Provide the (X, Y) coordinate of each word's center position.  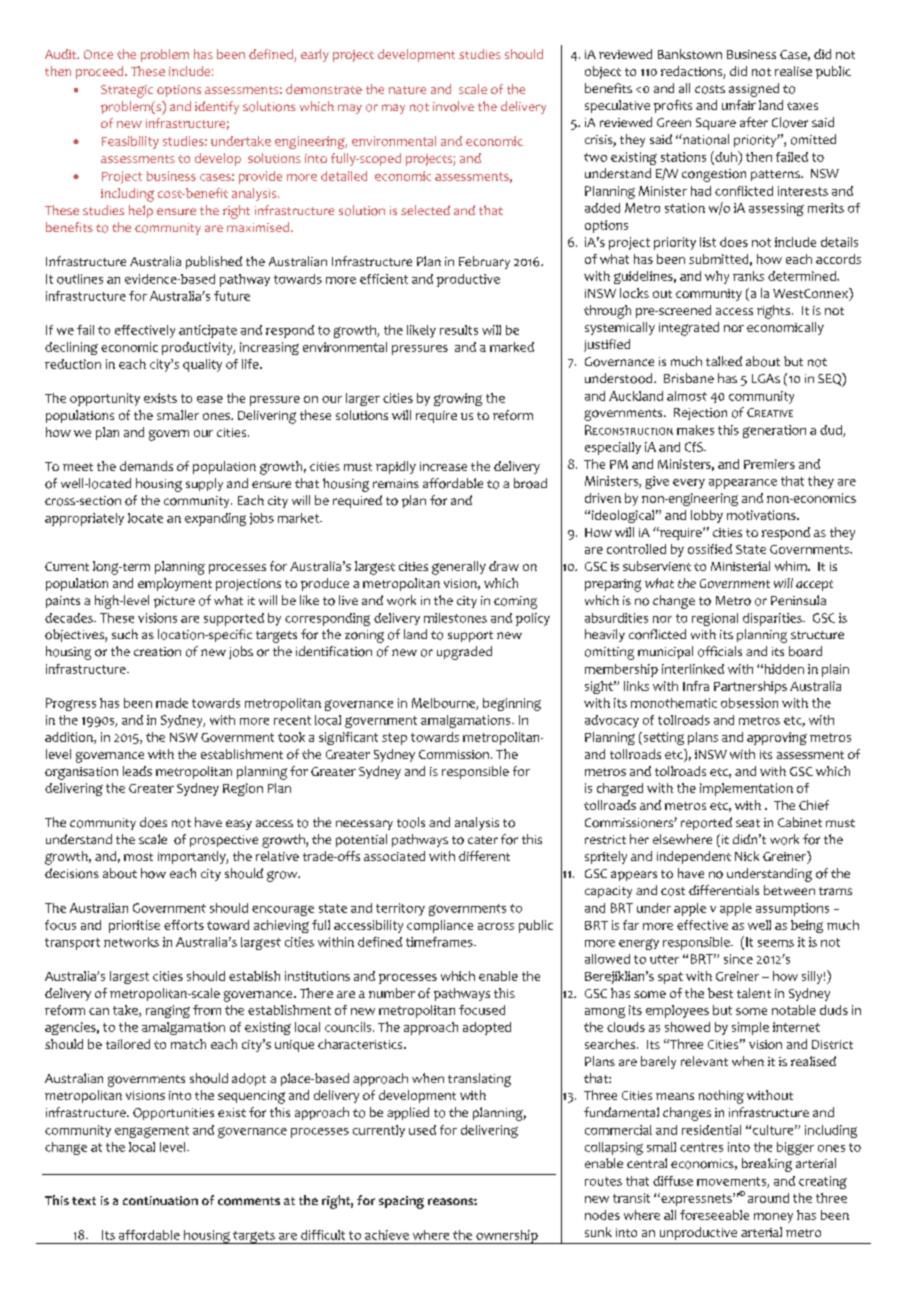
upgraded (464, 653)
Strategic (127, 91)
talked (724, 361)
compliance (440, 926)
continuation (160, 1201)
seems (776, 943)
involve (453, 106)
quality (202, 365)
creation (157, 652)
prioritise (134, 926)
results (459, 330)
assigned (754, 90)
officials (720, 651)
